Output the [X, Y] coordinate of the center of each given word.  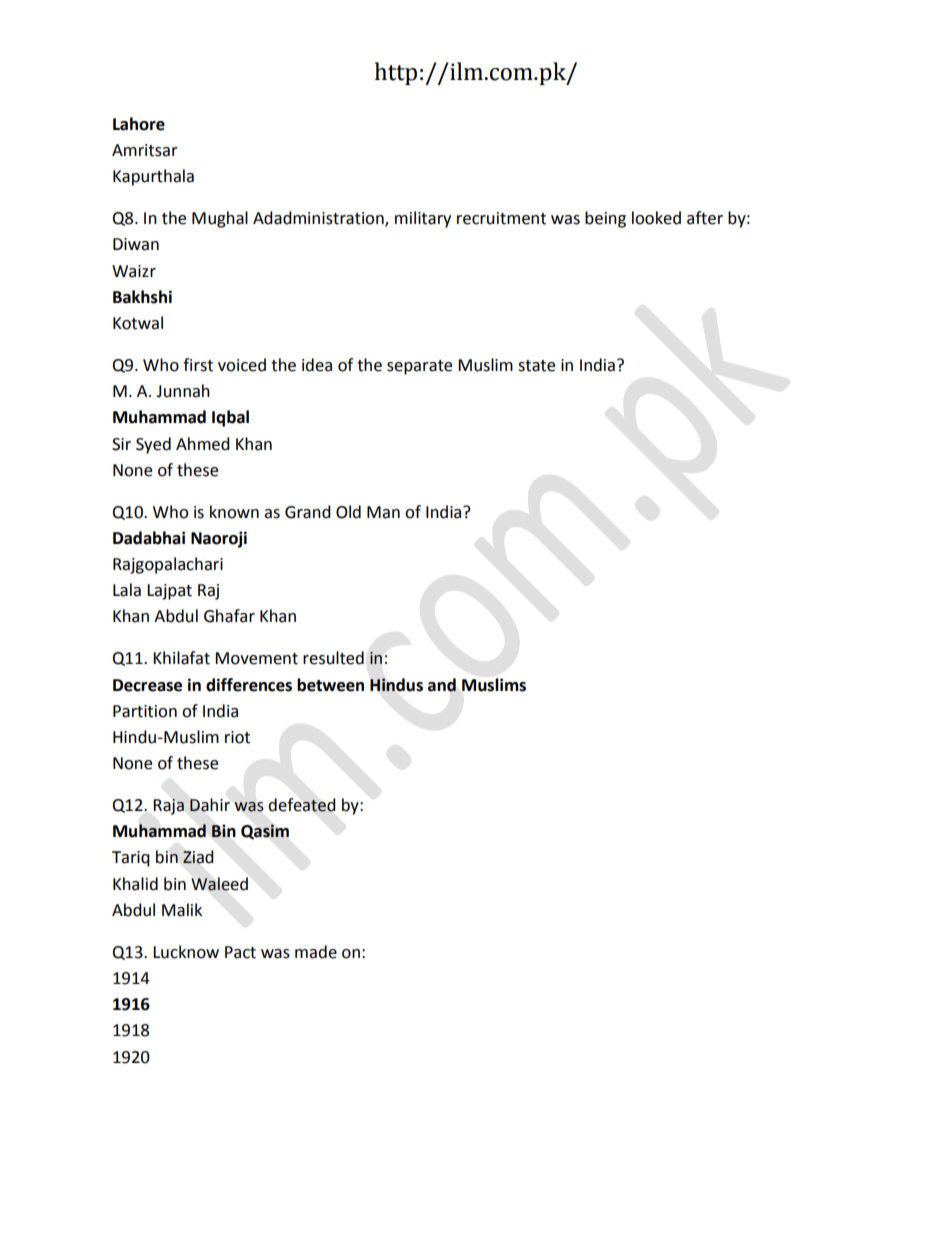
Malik [182, 910]
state [536, 366]
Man [383, 512]
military [423, 219]
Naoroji [219, 539]
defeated [302, 805]
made [316, 952]
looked [656, 218]
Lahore [139, 124]
